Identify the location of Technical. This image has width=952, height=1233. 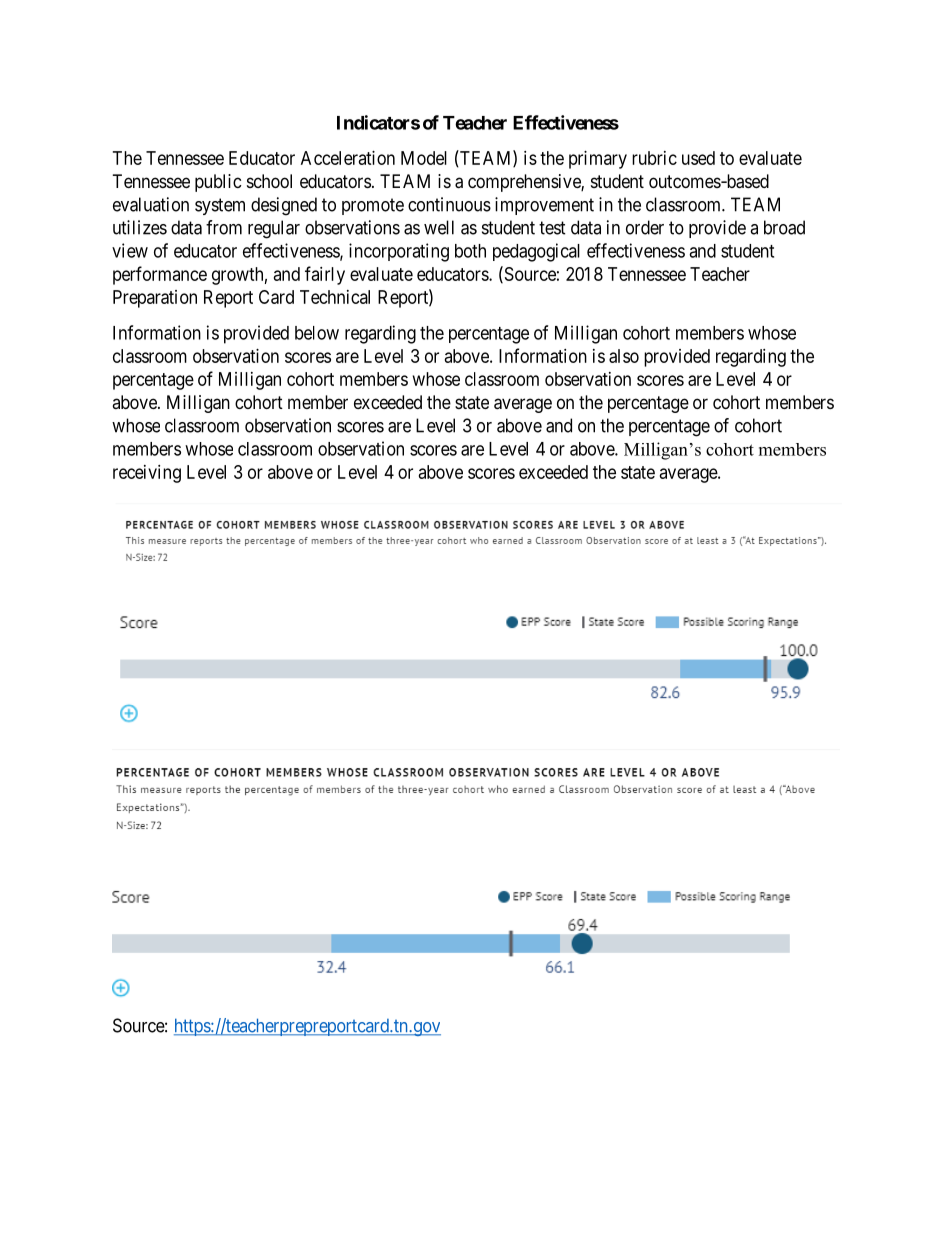
(335, 297).
